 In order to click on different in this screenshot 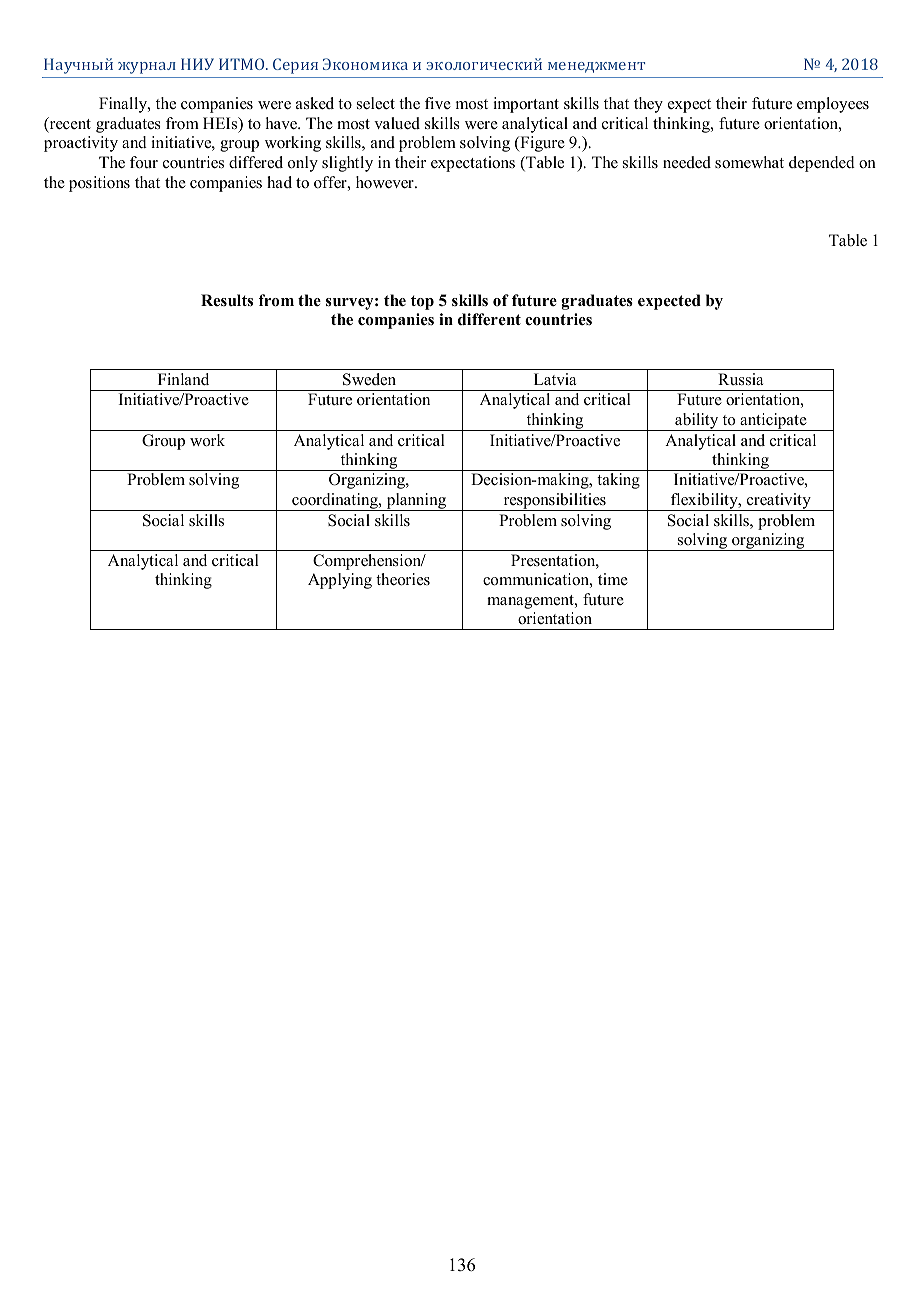, I will do `click(489, 319)`.
